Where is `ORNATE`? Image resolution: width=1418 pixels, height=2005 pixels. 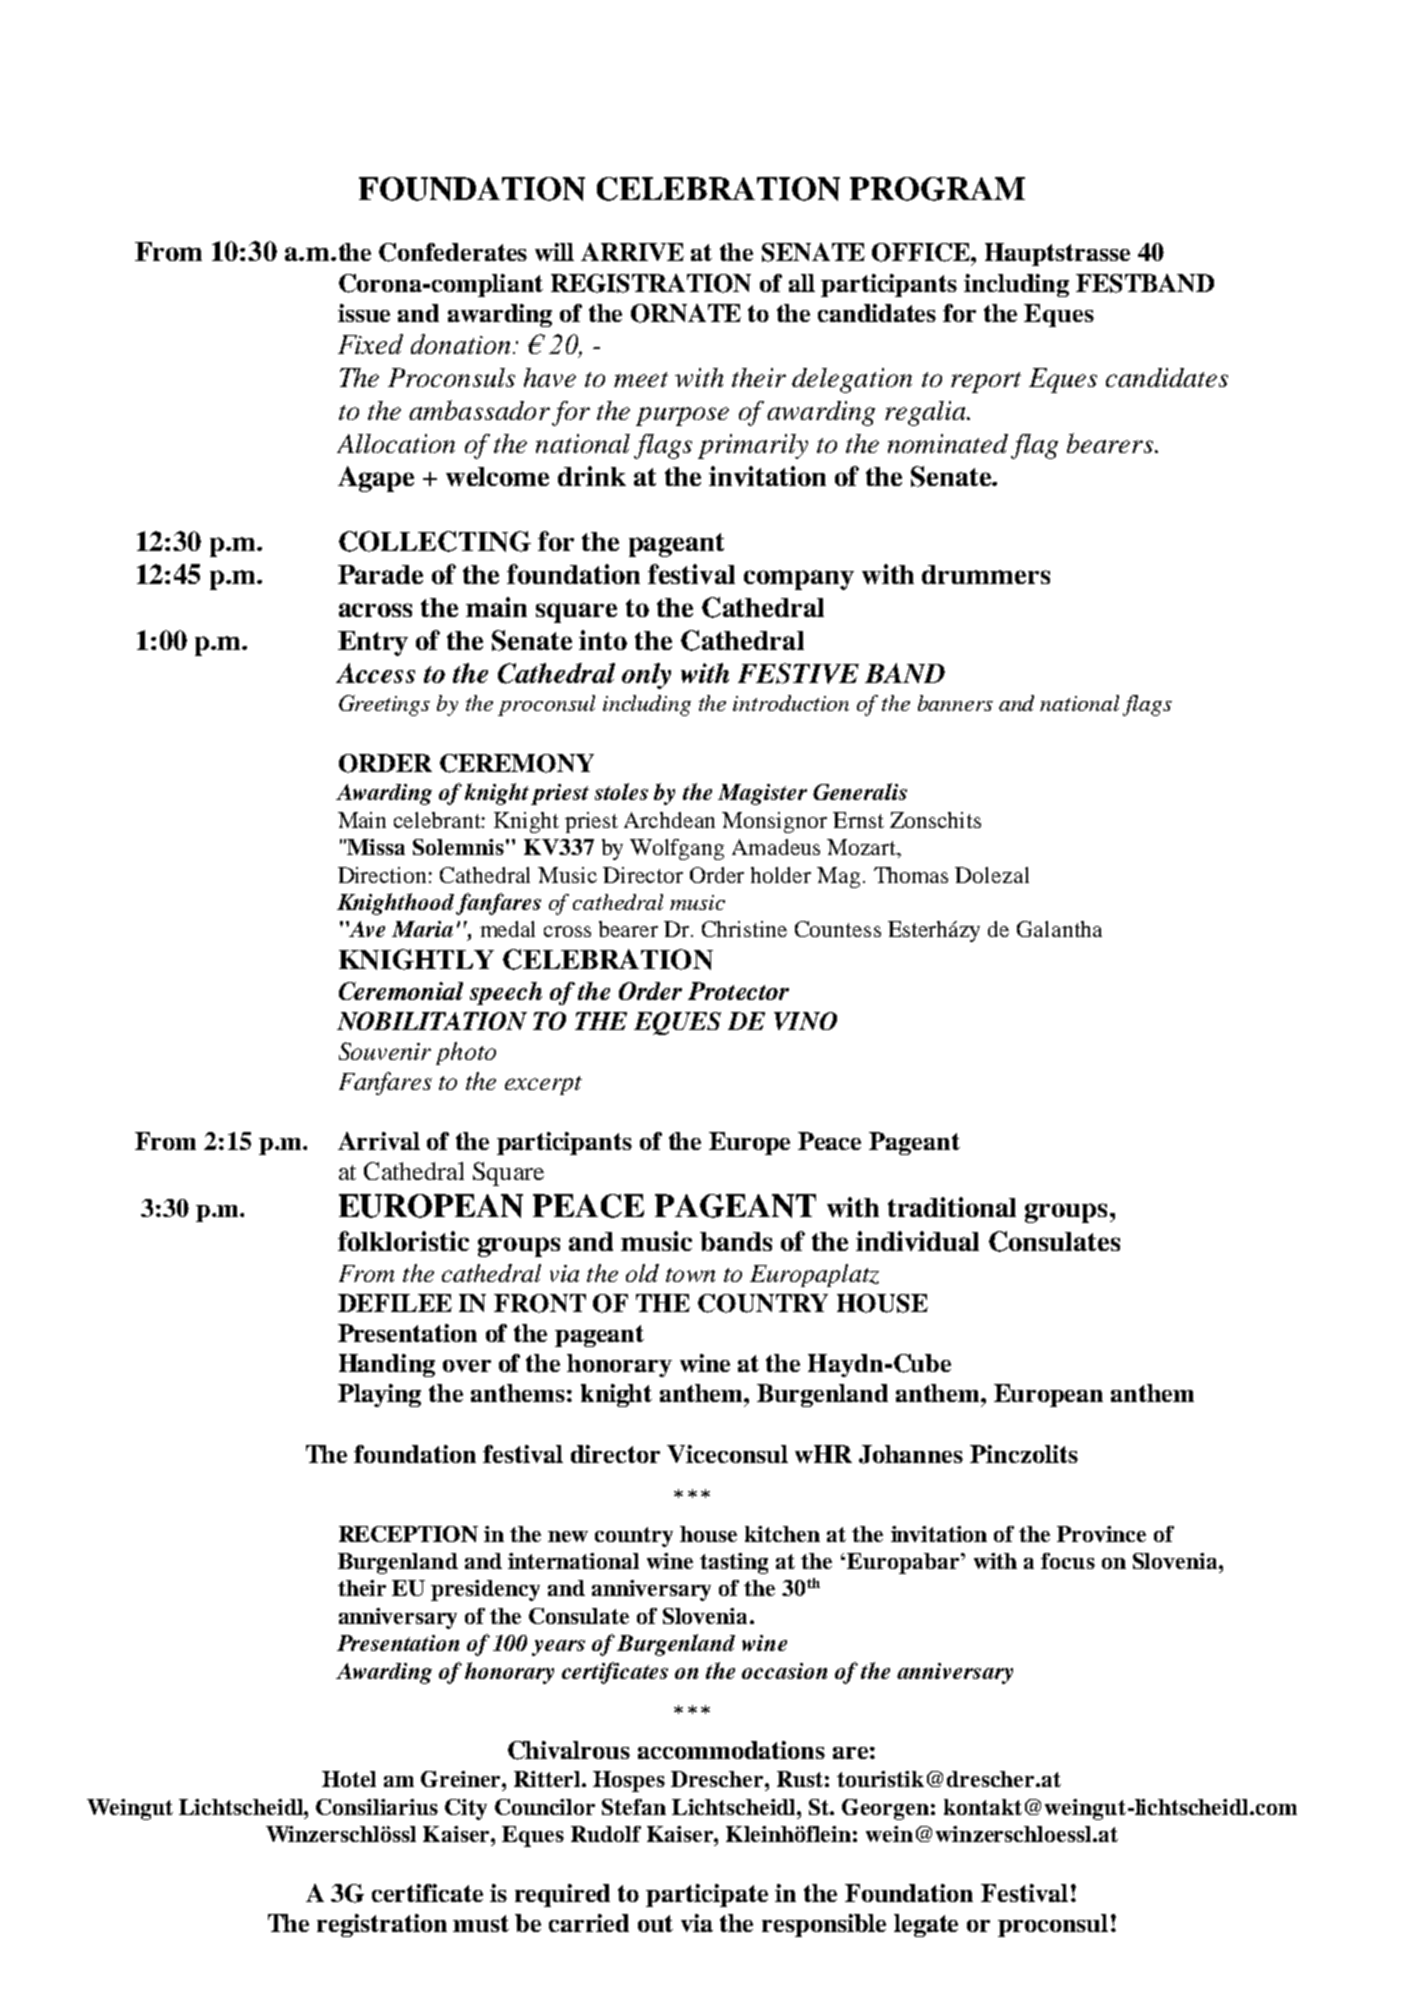 ORNATE is located at coordinates (686, 313).
